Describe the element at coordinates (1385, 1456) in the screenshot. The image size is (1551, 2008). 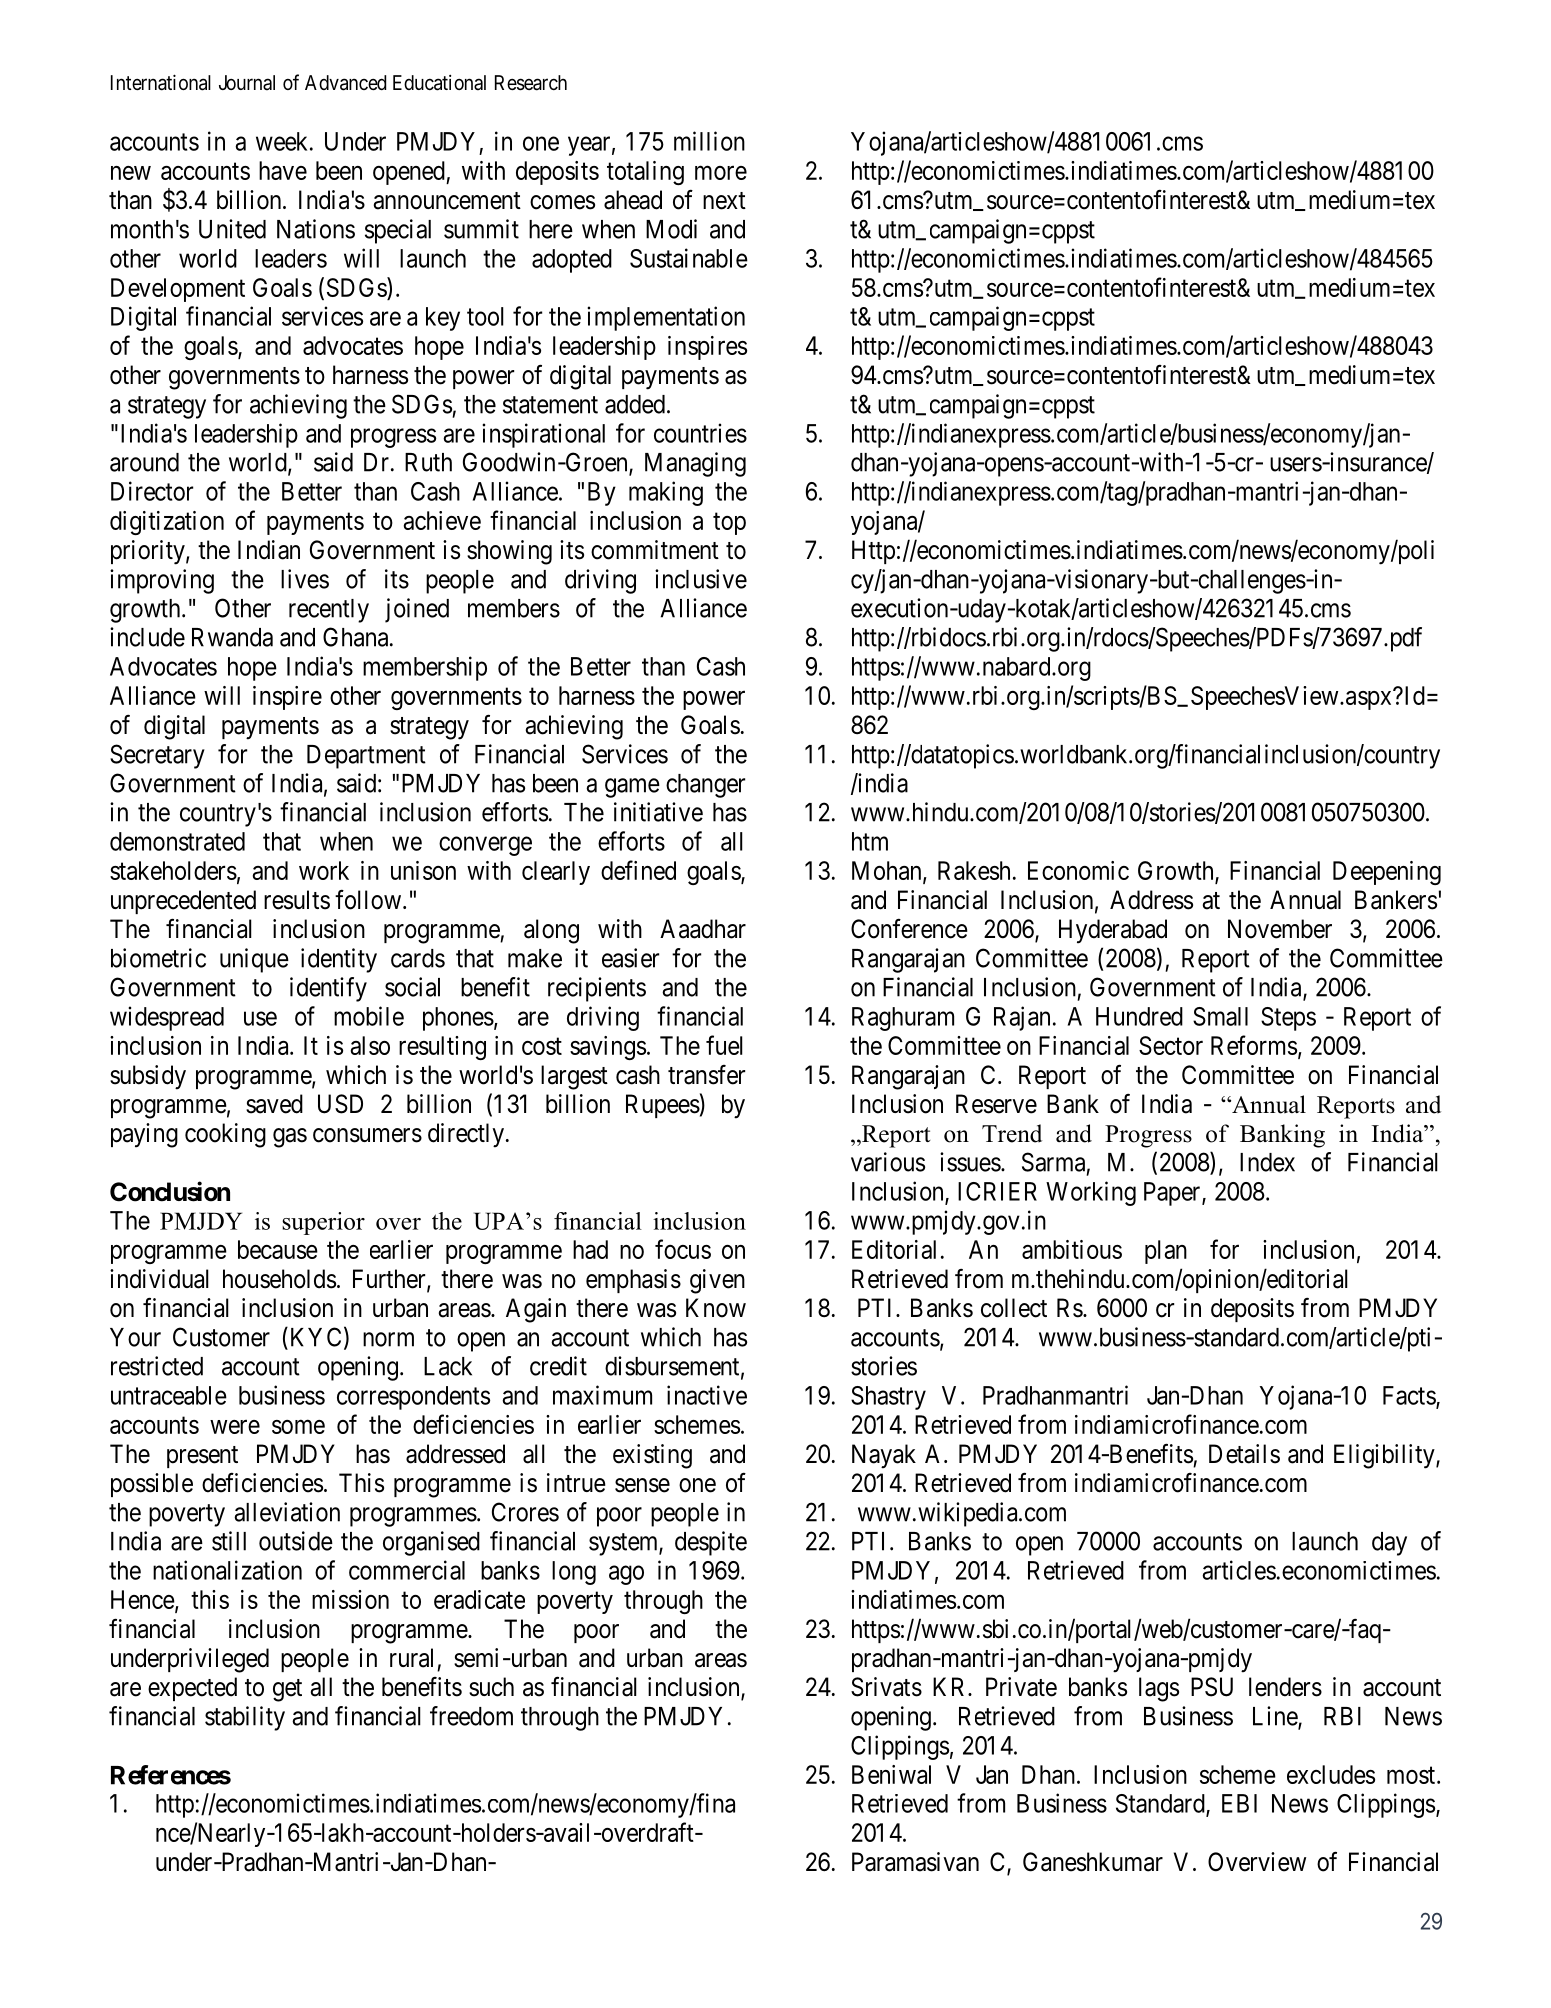
I see `Eligibility` at that location.
